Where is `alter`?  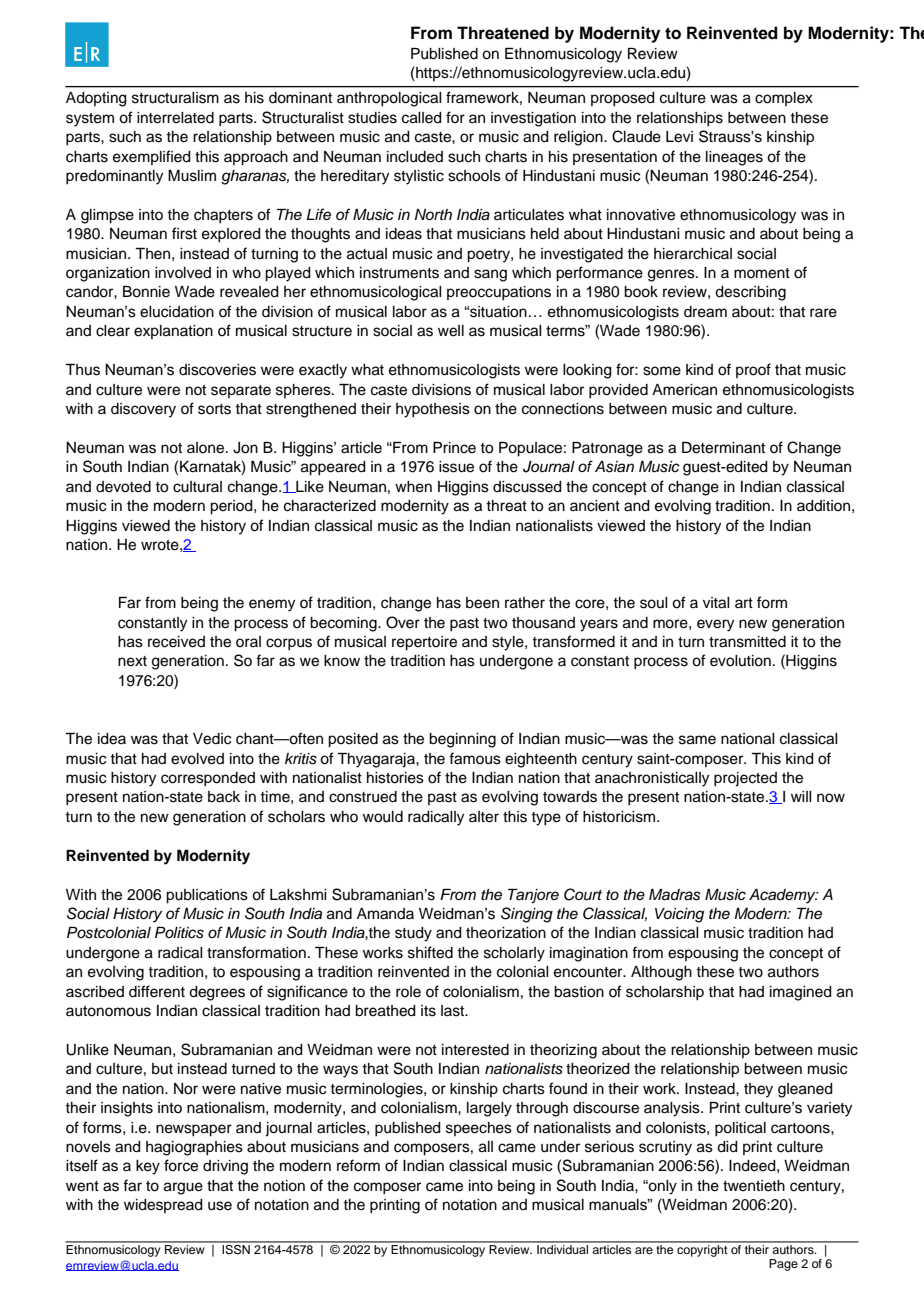
alter is located at coordinates (484, 817).
